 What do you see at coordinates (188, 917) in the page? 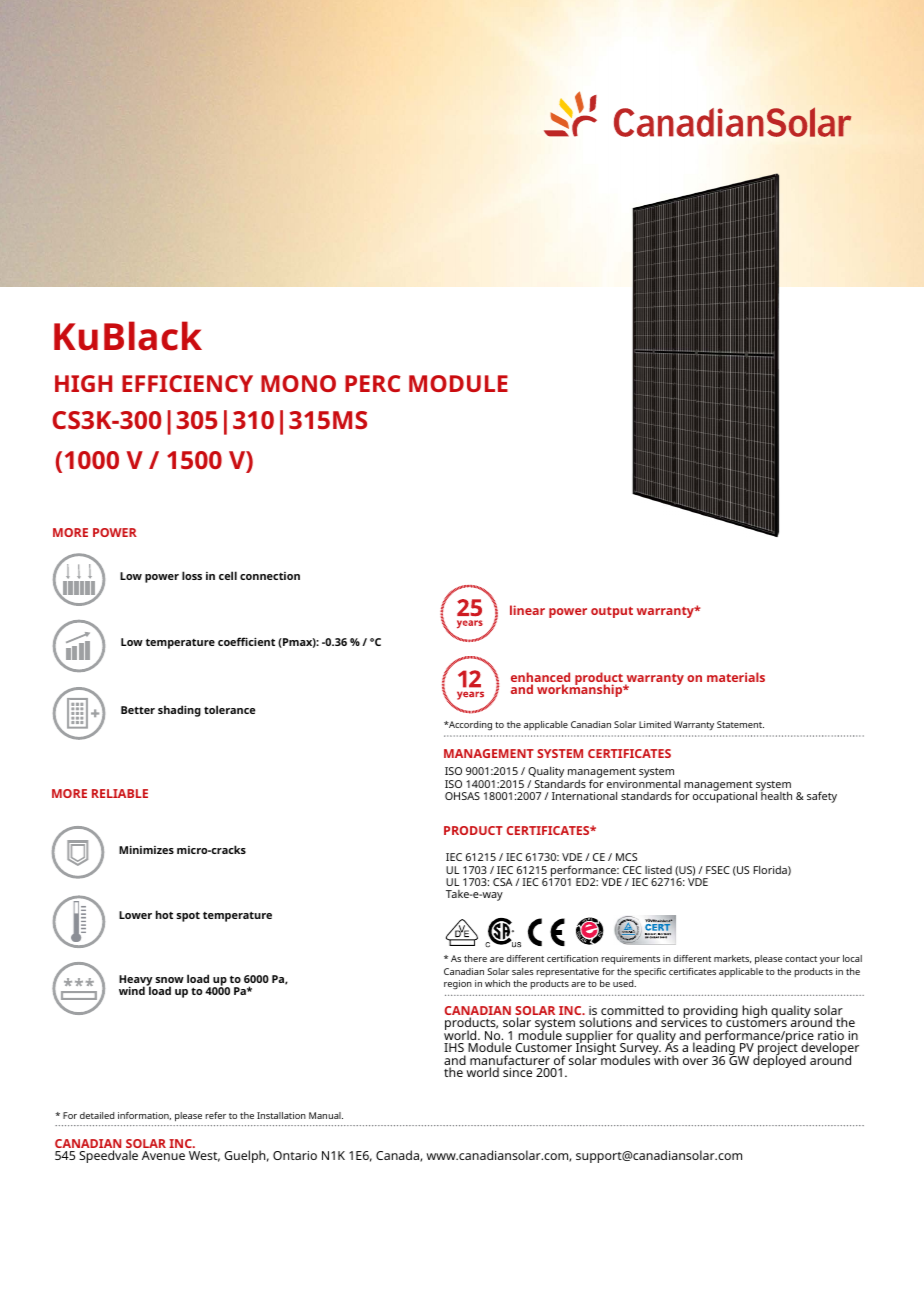
I see `spot` at bounding box center [188, 917].
